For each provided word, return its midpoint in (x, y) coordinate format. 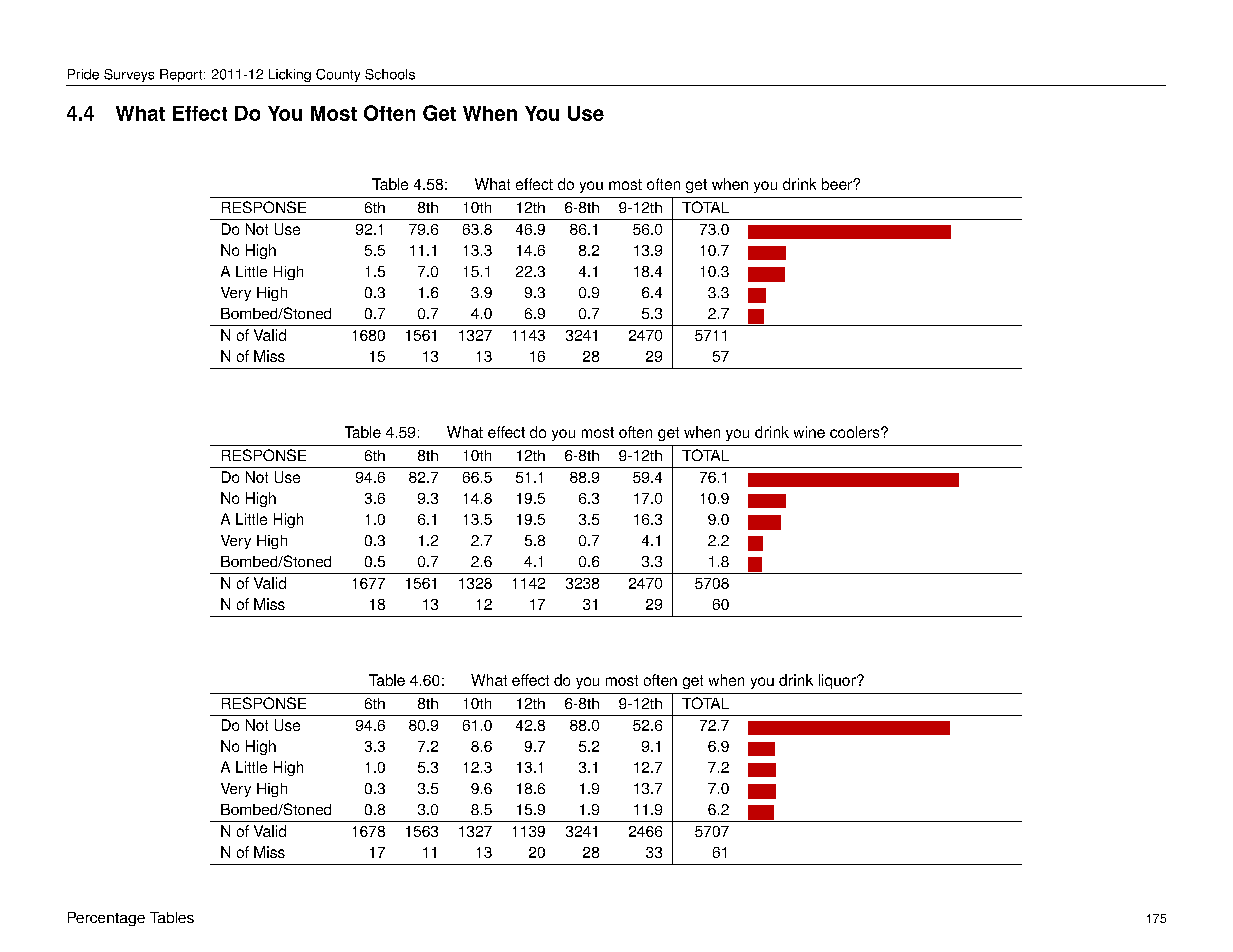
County (338, 75)
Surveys (129, 75)
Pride (83, 74)
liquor (838, 681)
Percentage (106, 919)
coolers (856, 432)
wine (809, 432)
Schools (390, 74)
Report (181, 75)
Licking (290, 75)
